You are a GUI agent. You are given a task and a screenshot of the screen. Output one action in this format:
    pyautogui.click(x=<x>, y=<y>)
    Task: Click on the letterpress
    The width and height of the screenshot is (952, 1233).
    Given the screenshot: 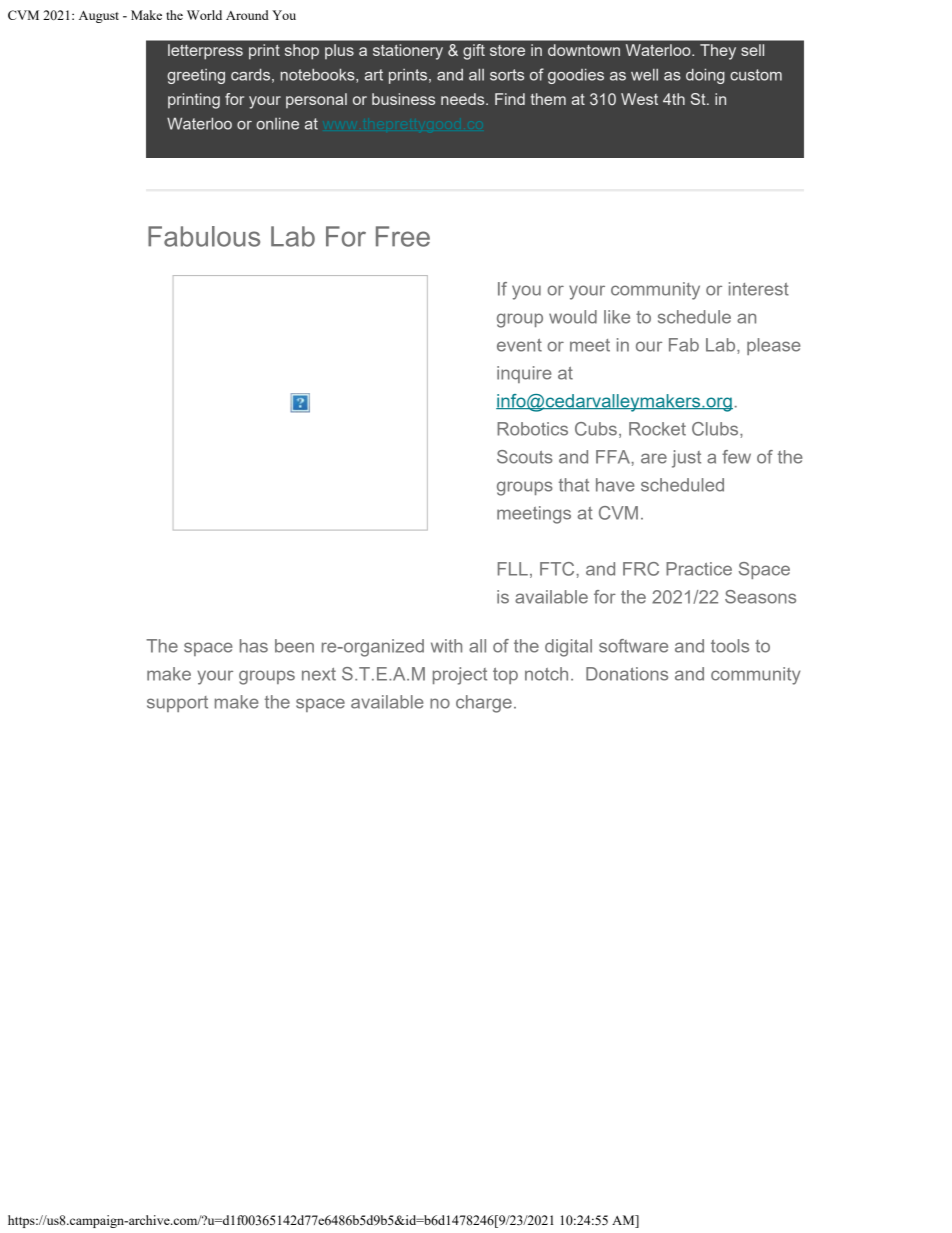 What is the action you would take?
    pyautogui.click(x=205, y=52)
